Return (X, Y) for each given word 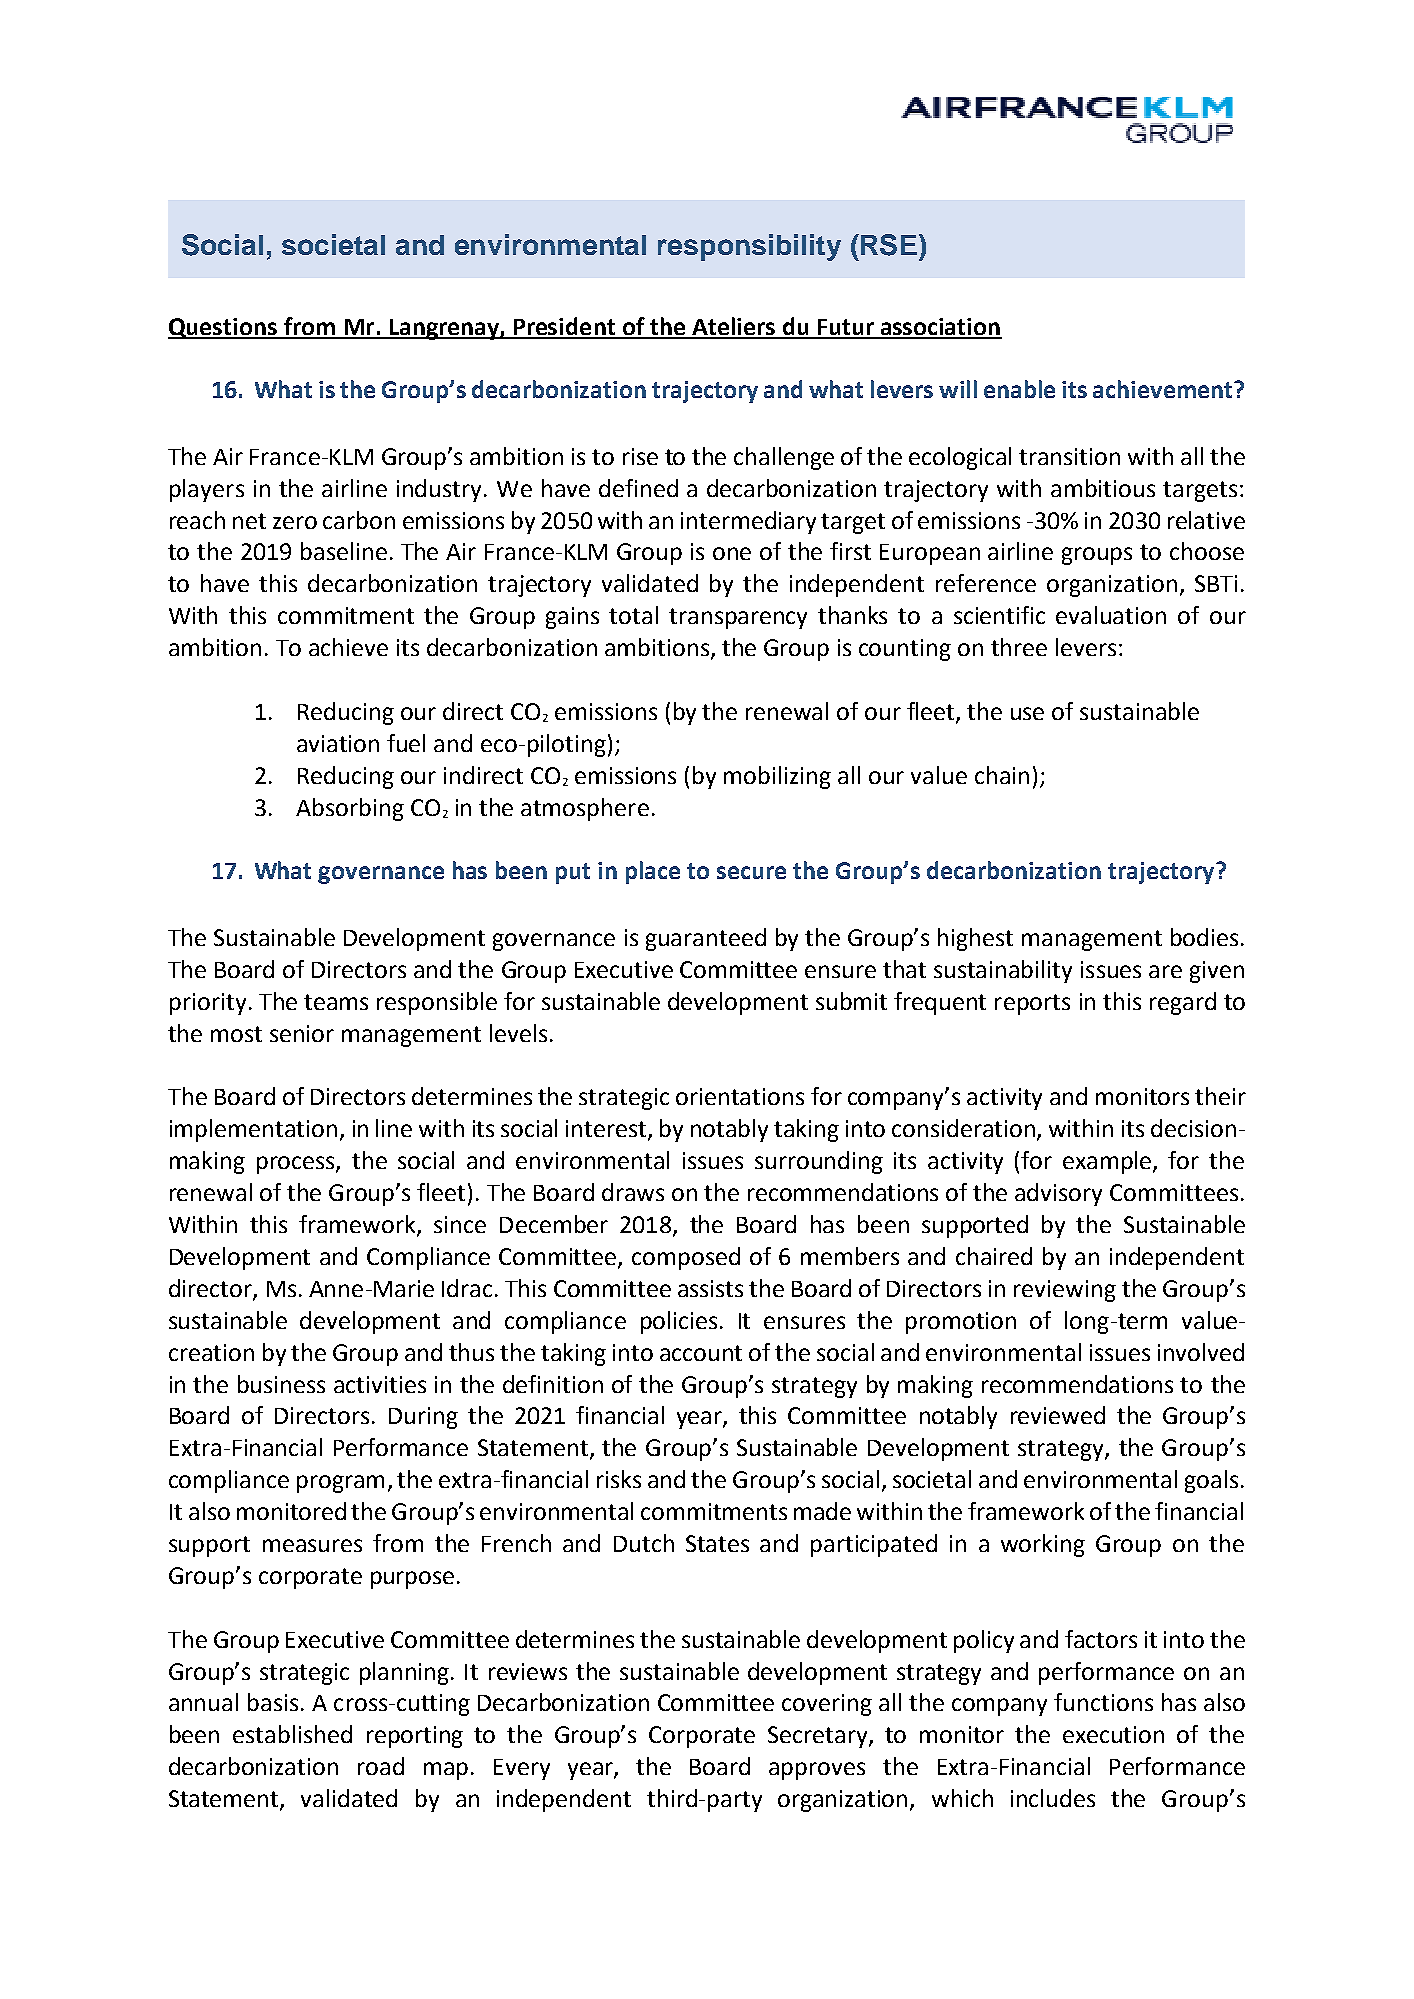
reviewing (1065, 1291)
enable (1019, 389)
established (292, 1734)
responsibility (749, 247)
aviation (338, 743)
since (460, 1224)
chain (1002, 775)
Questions (223, 328)
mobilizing (777, 777)
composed (686, 1258)
